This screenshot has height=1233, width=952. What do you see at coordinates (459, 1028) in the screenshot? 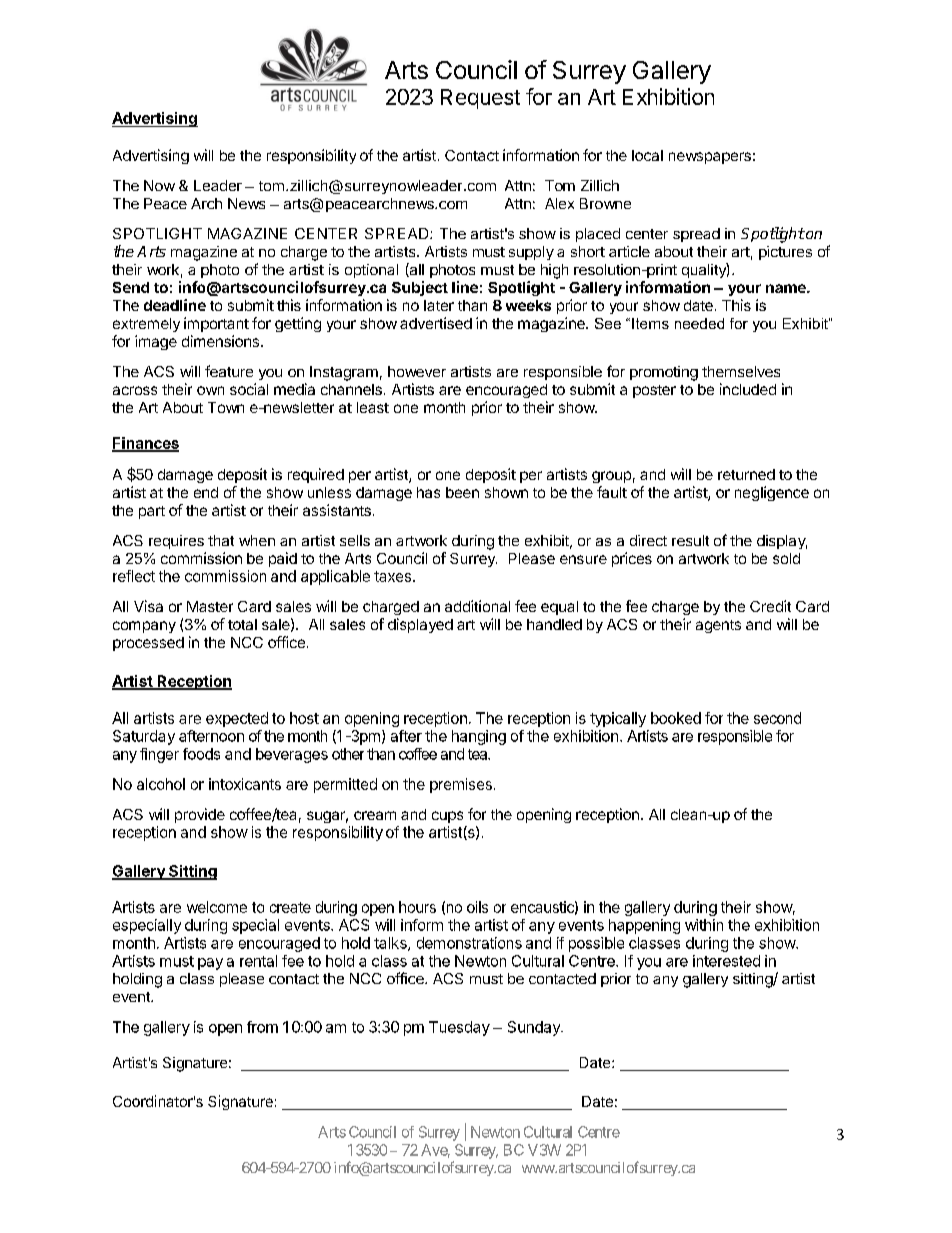
I see `Tuesday` at bounding box center [459, 1028].
